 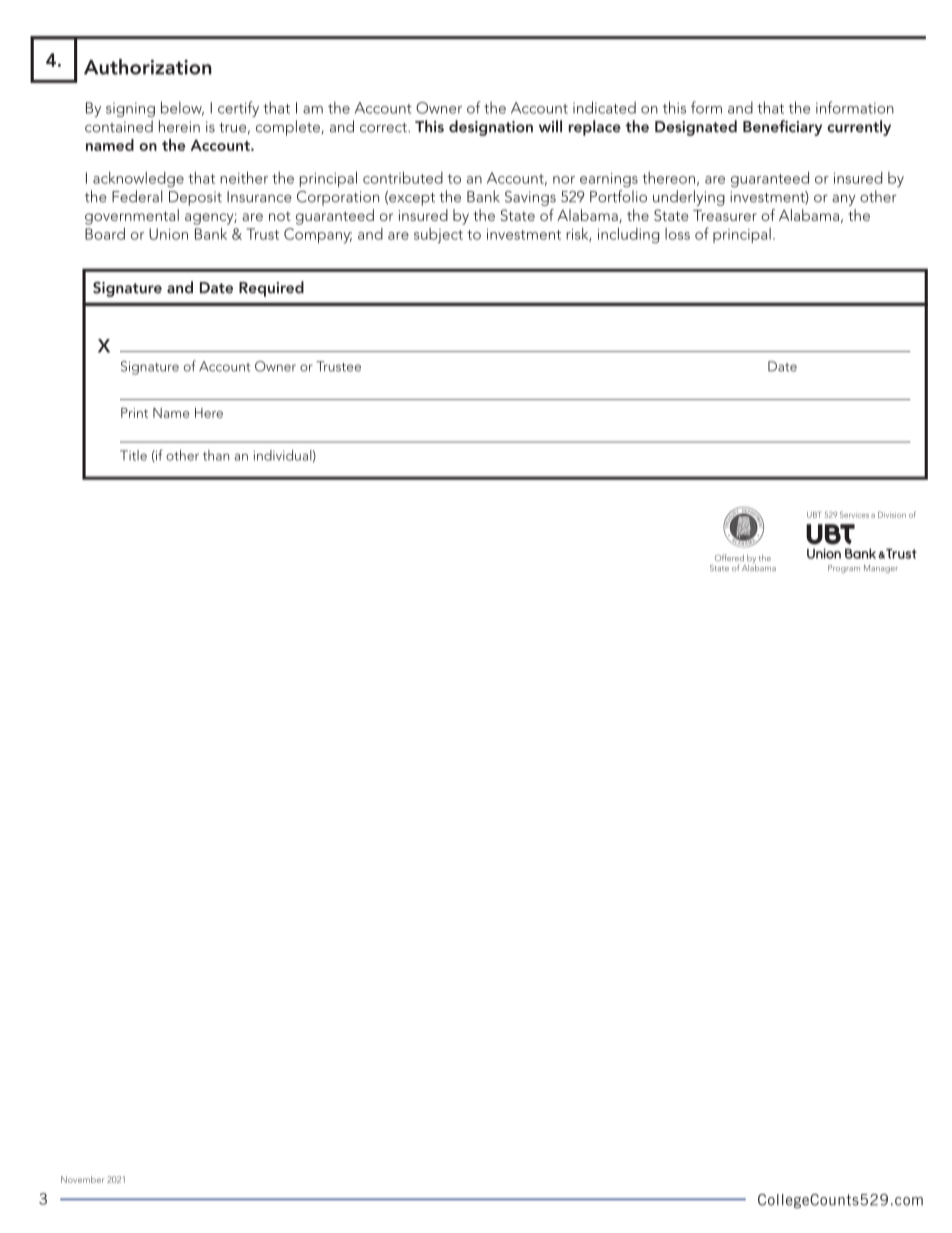 I want to click on loss, so click(x=677, y=234).
